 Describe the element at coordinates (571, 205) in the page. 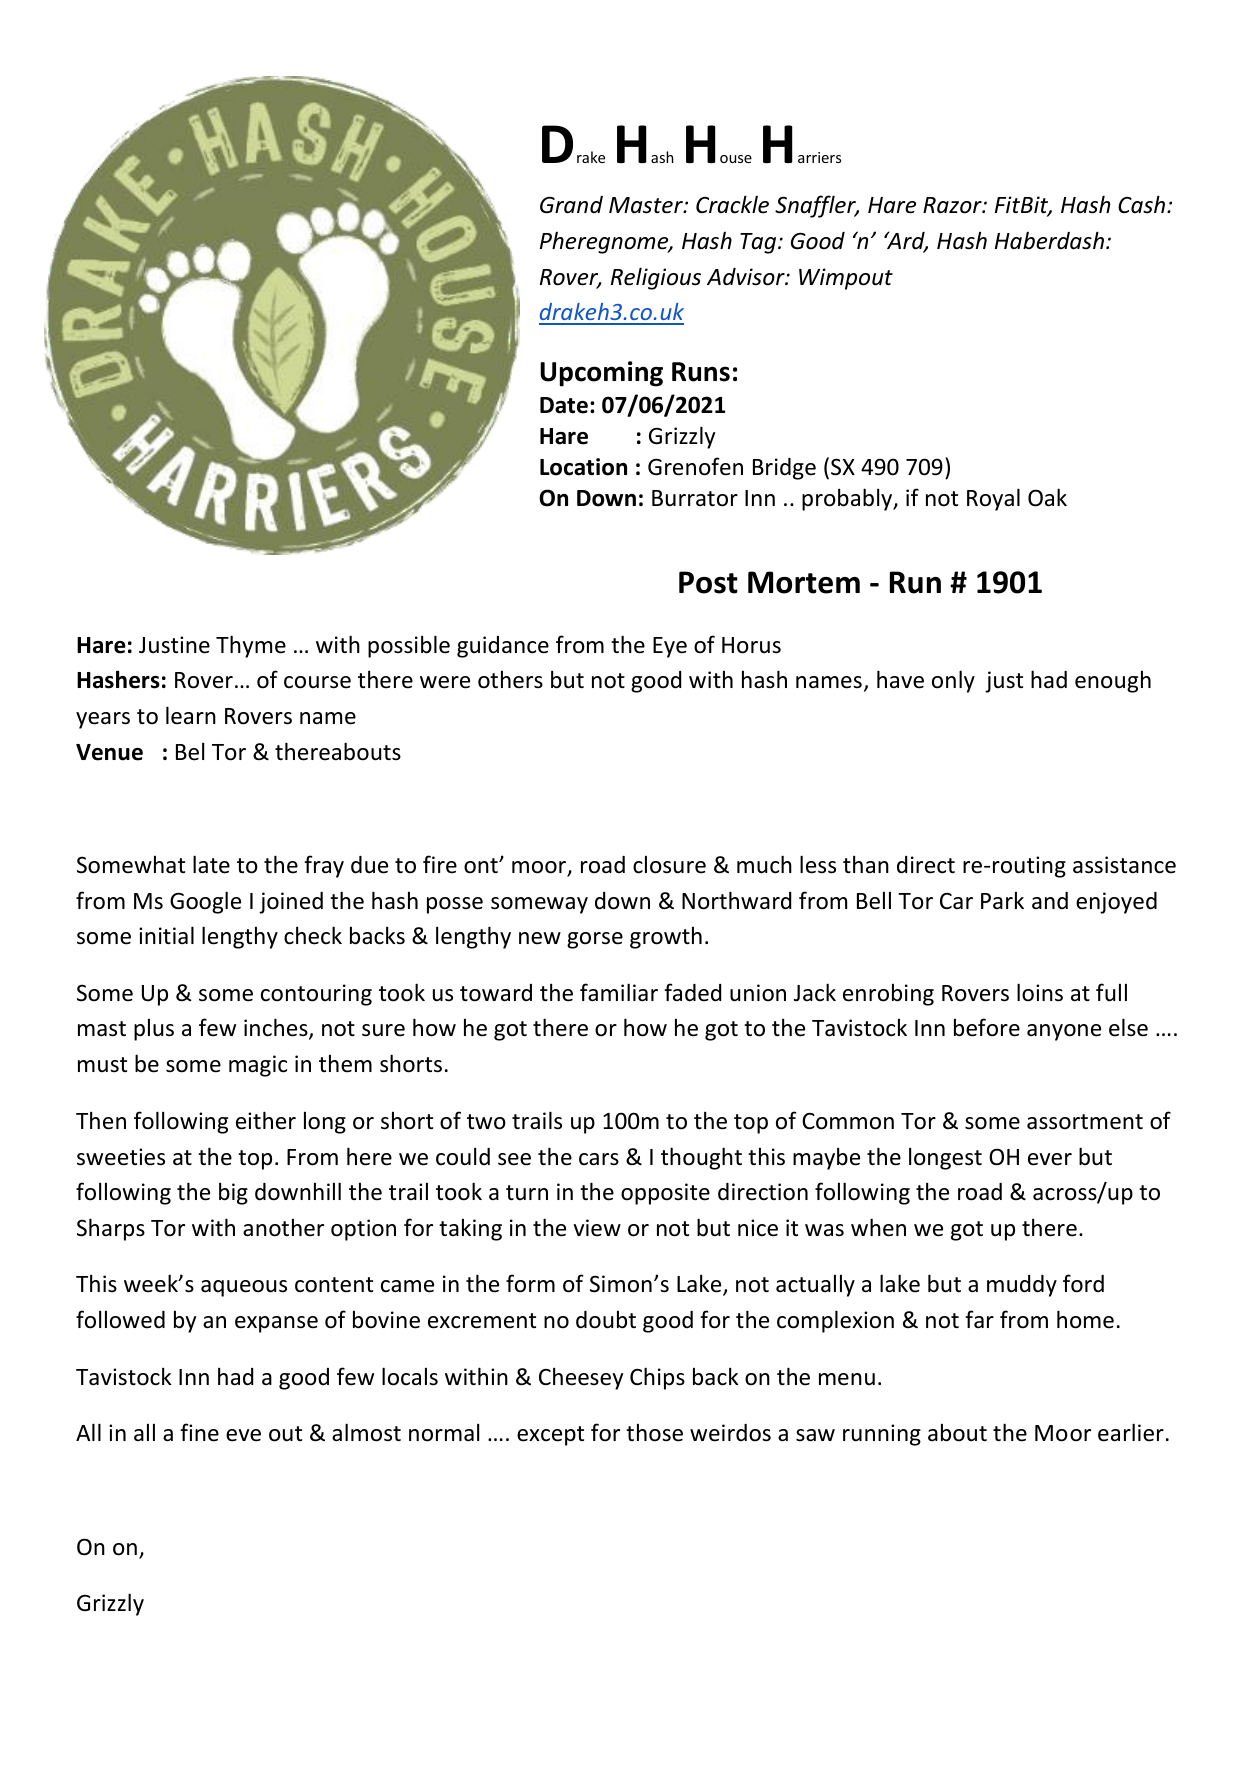

I see `Grand` at that location.
